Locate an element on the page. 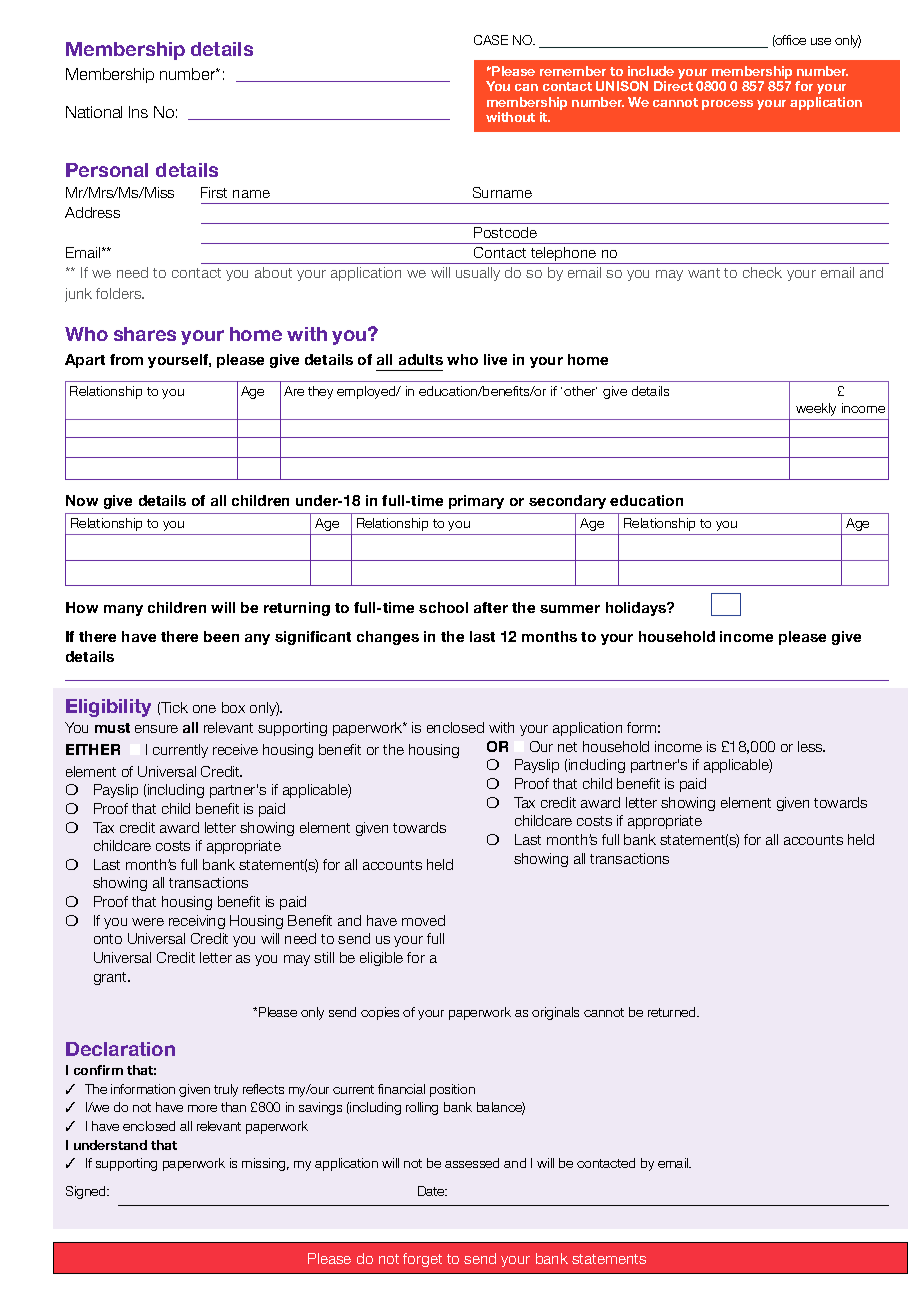 The width and height of the page is (924, 1308). CASE is located at coordinates (491, 40).
